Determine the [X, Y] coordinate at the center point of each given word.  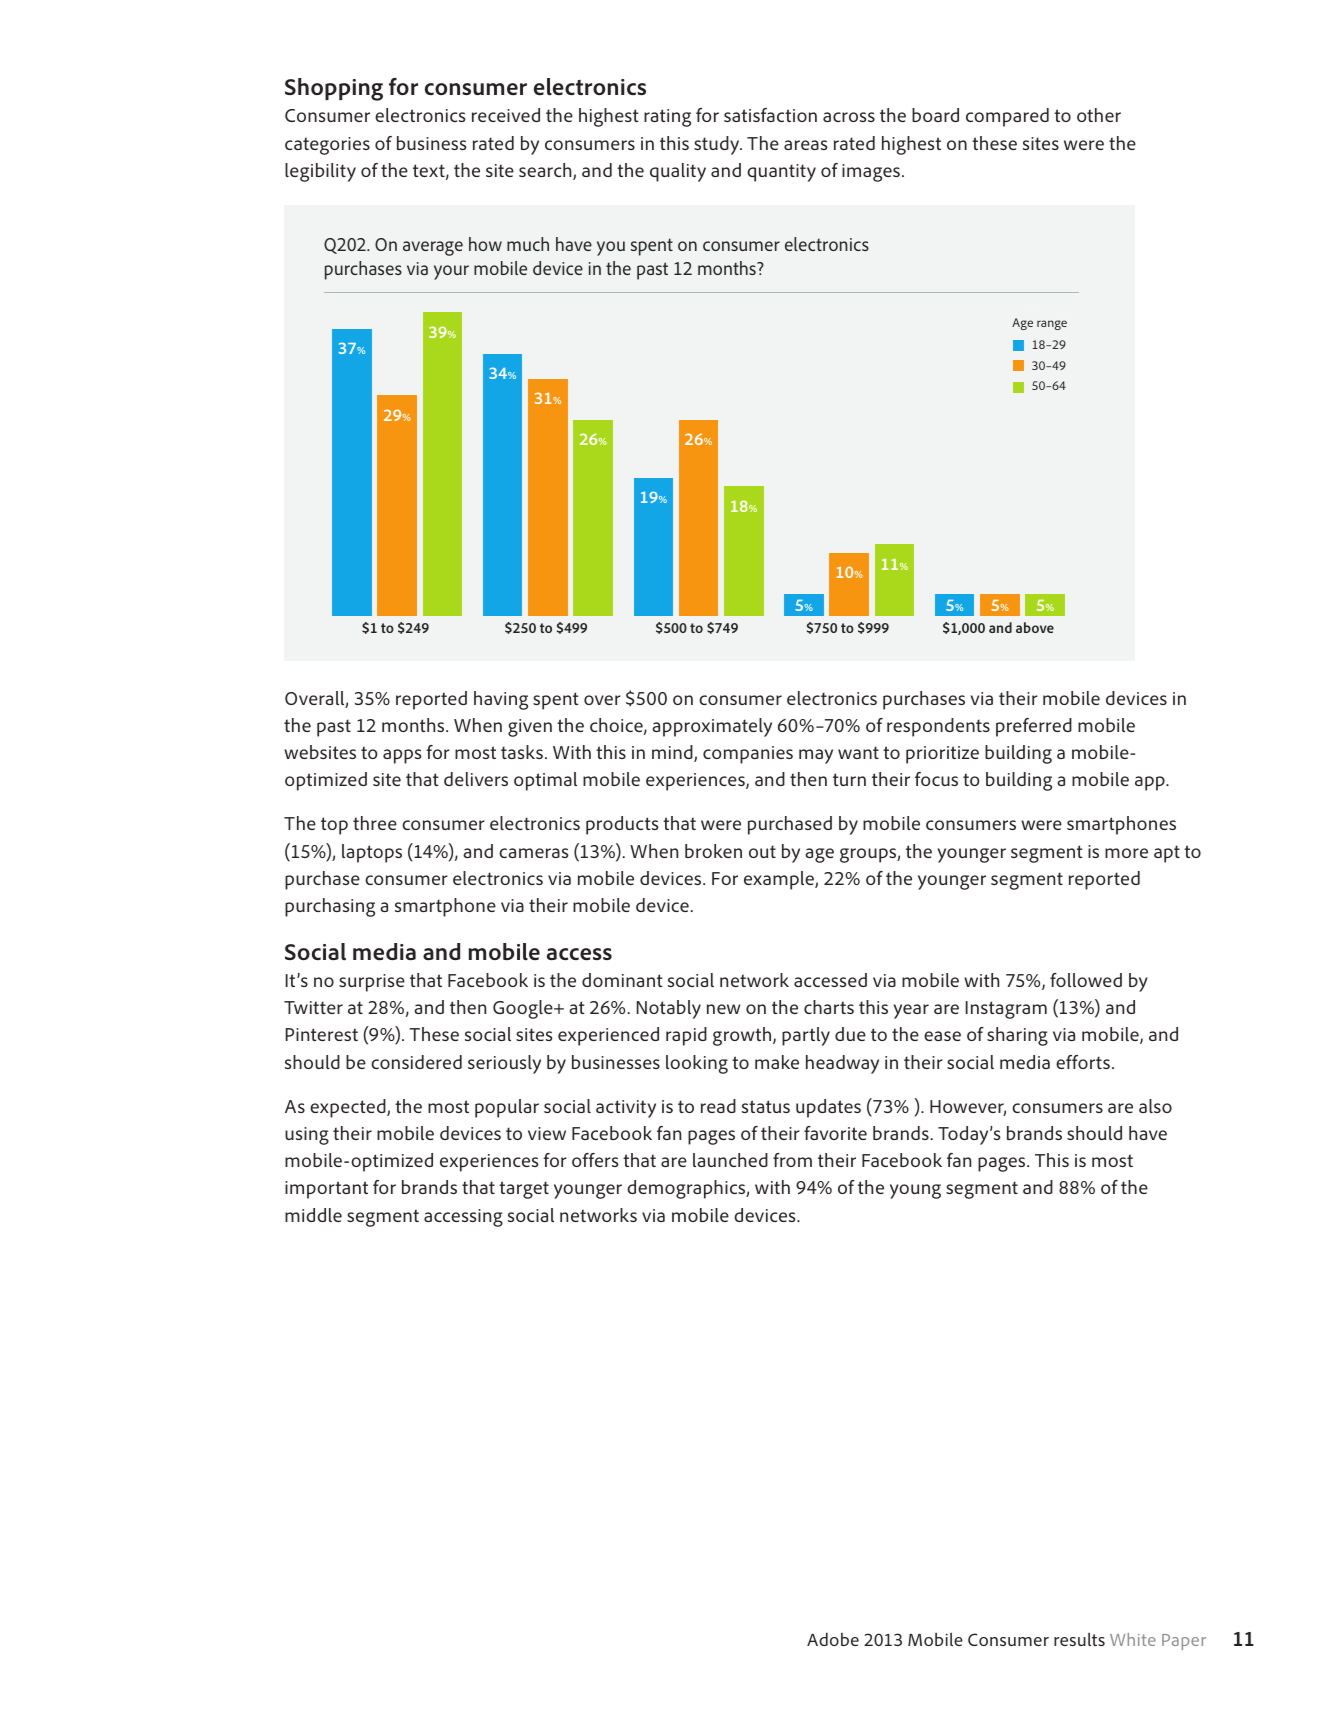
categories [327, 146]
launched [730, 1160]
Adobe [833, 1639]
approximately [712, 727]
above [1035, 627]
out [762, 851]
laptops [372, 853]
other [1099, 115]
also [1155, 1106]
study [718, 145]
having [501, 700]
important [326, 1190]
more [1126, 853]
